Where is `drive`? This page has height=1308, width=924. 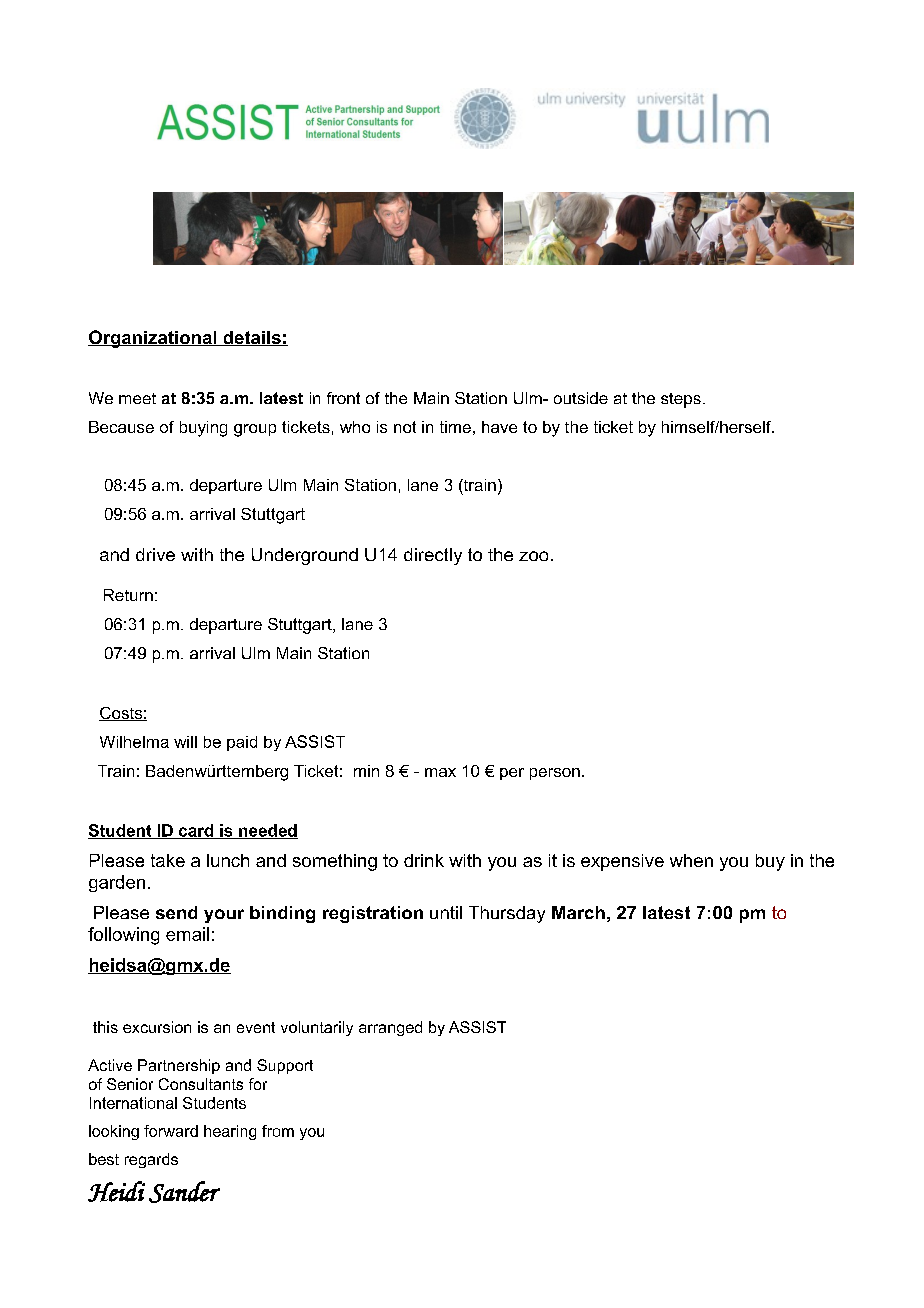
drive is located at coordinates (155, 554).
